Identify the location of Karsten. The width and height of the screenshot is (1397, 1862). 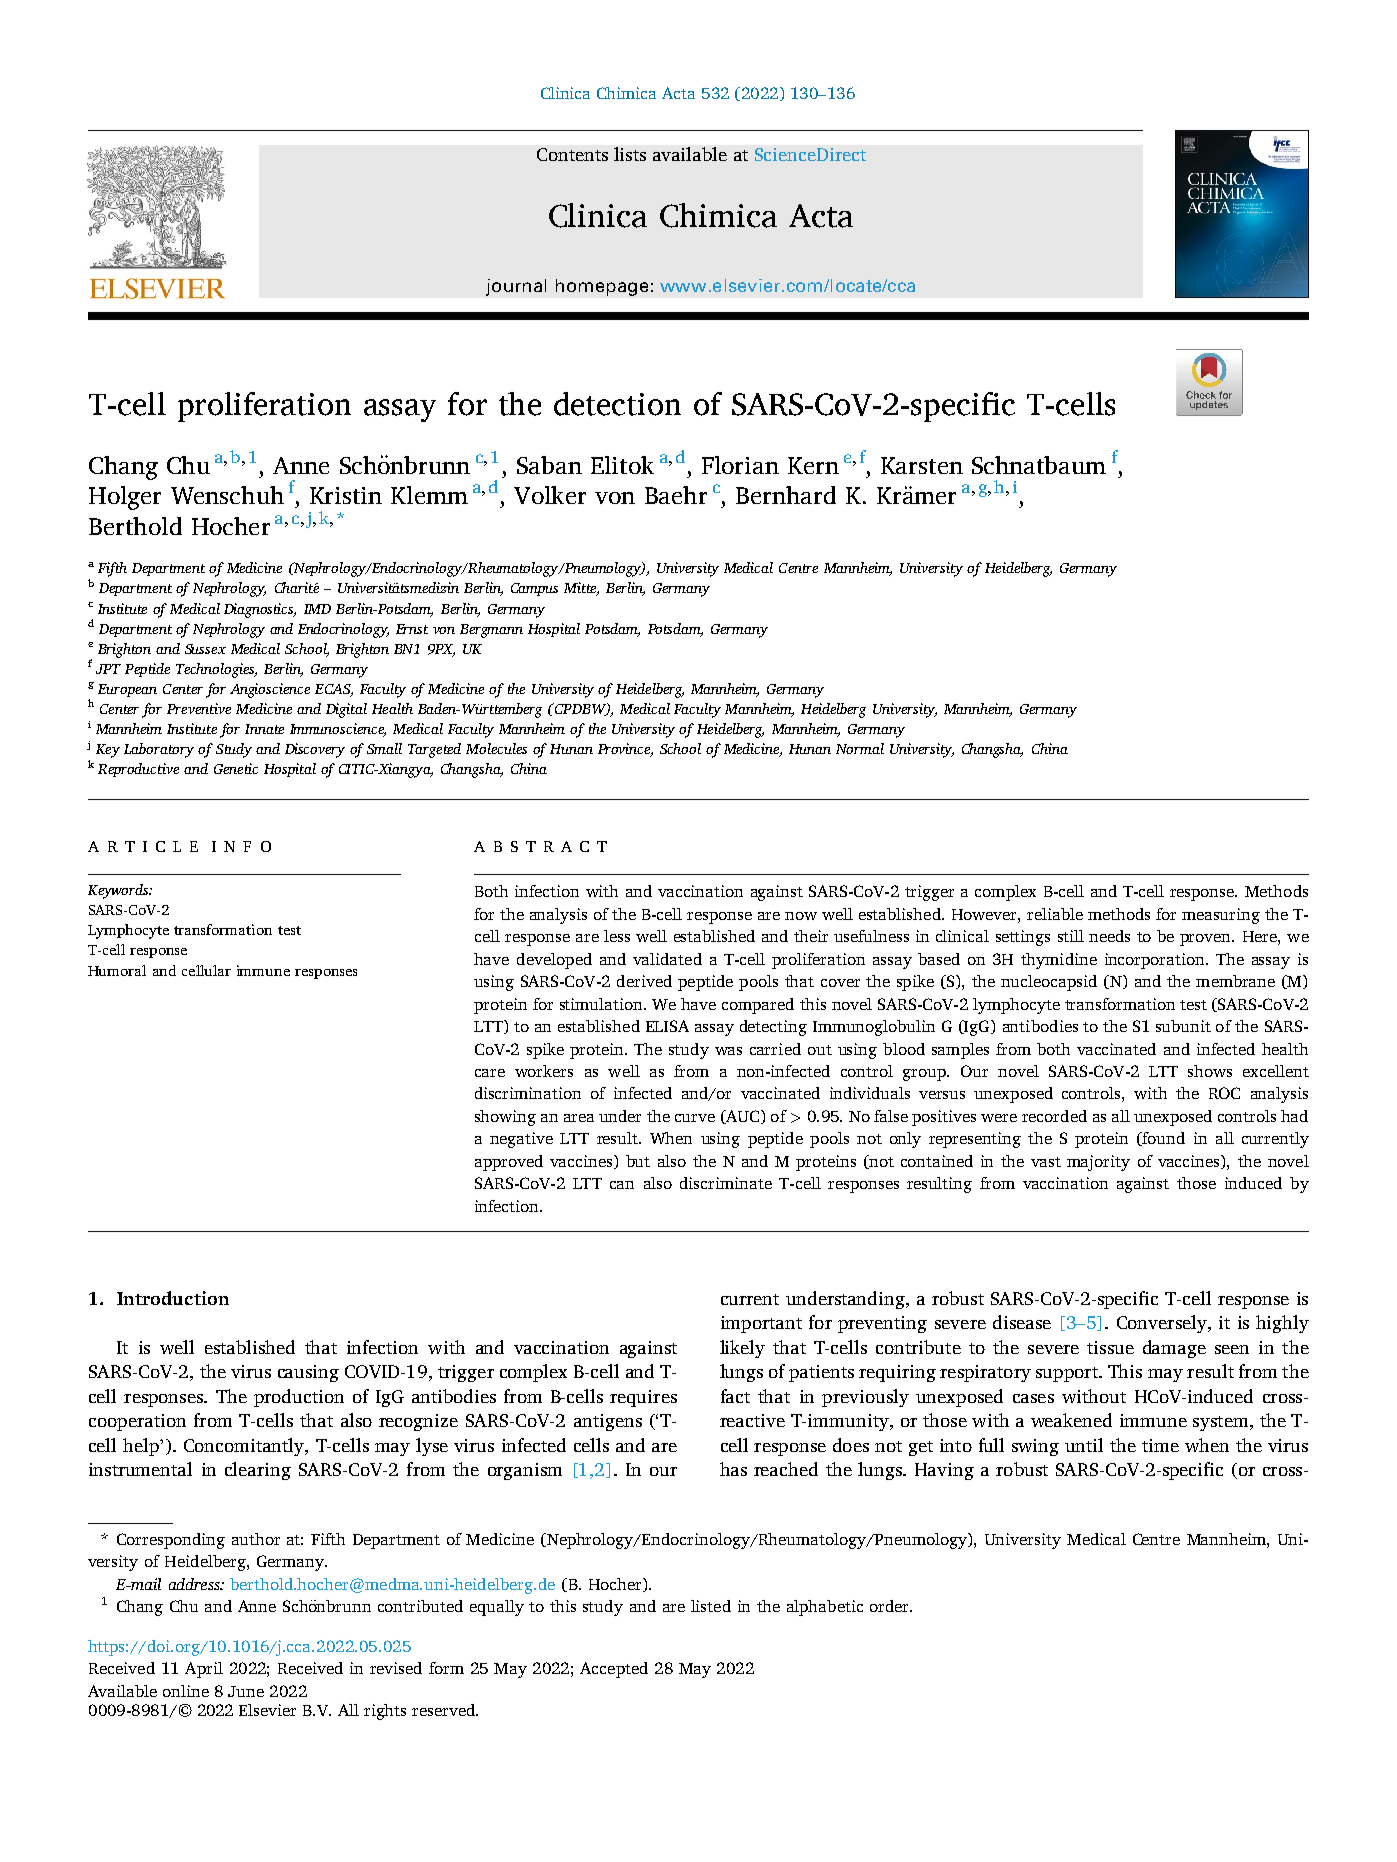
(922, 465).
